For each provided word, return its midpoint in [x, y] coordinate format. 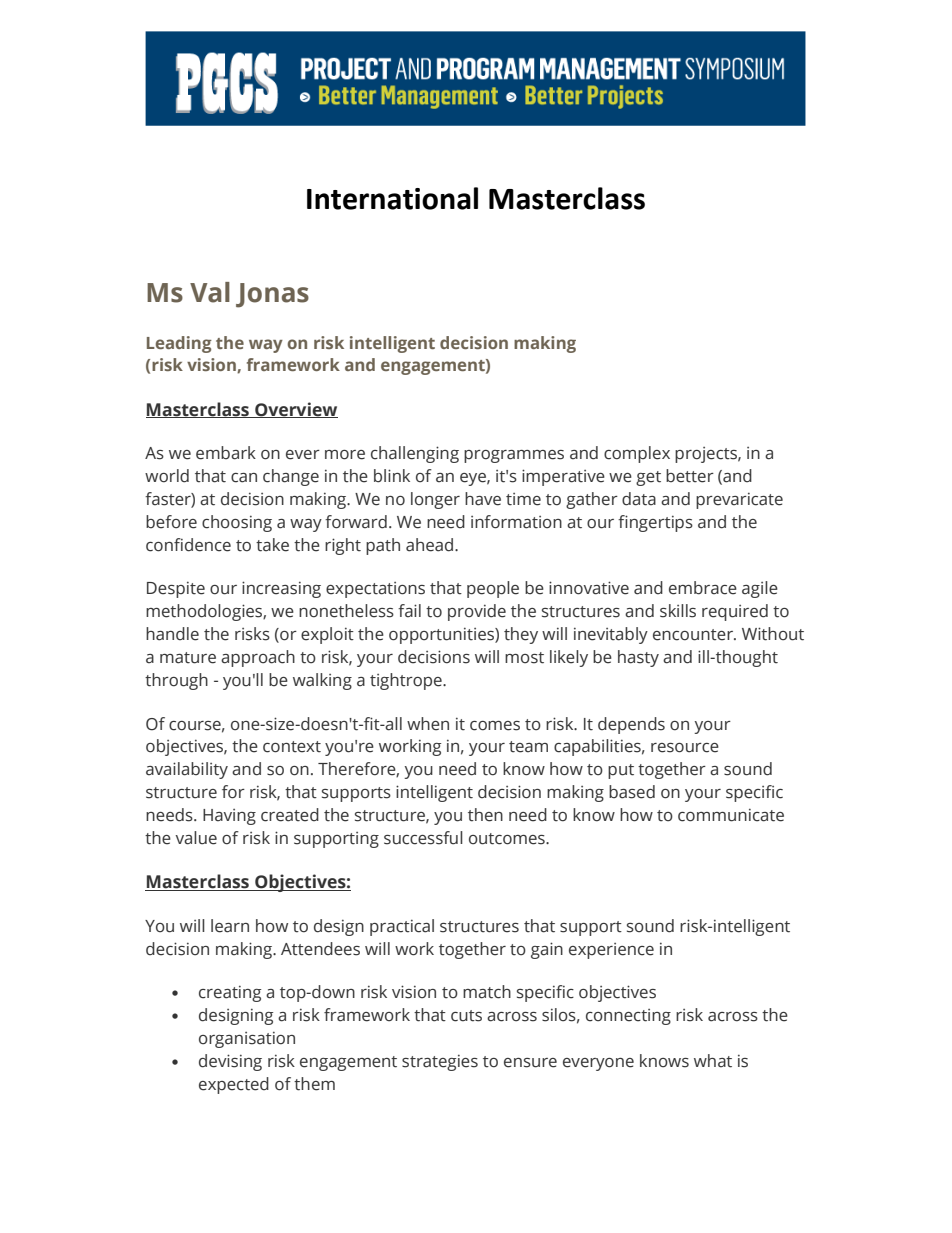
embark [226, 453]
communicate [731, 815]
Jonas [272, 295]
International [392, 198]
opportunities [442, 635]
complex [637, 454]
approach [258, 658]
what [713, 1061]
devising [230, 1062]
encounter [694, 635]
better [690, 476]
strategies [440, 1062]
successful [423, 838]
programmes [514, 456]
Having [229, 817]
